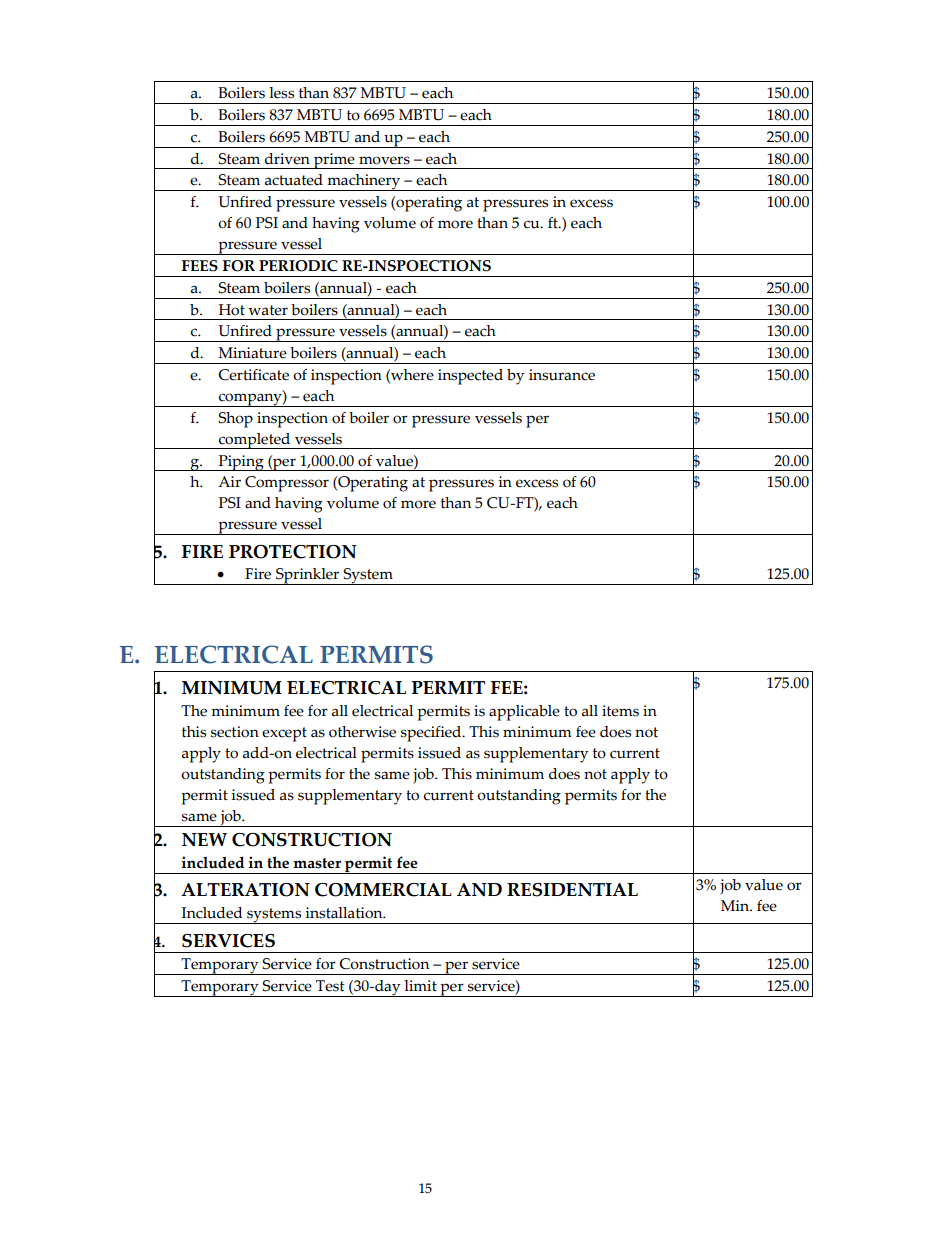  I want to click on less, so click(281, 93).
